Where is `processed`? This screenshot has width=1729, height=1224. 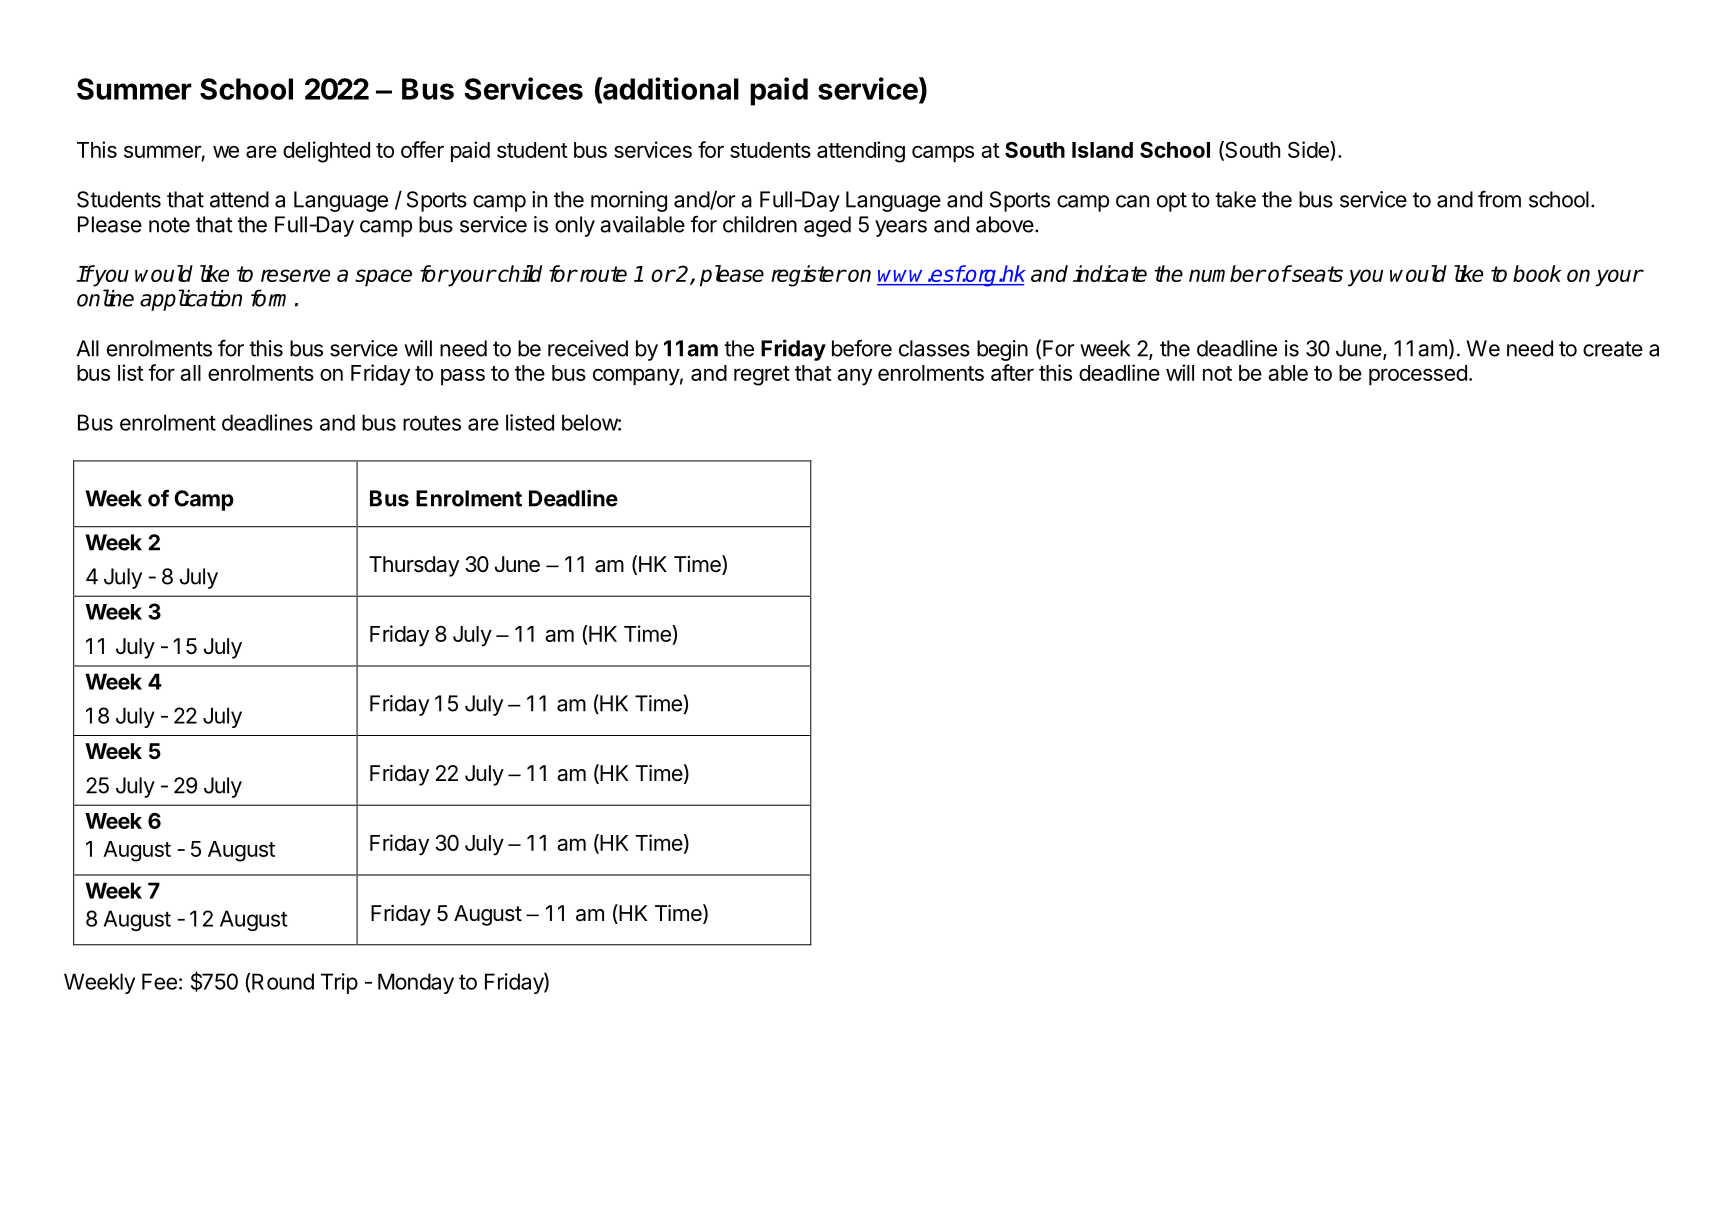
processed is located at coordinates (1418, 375).
